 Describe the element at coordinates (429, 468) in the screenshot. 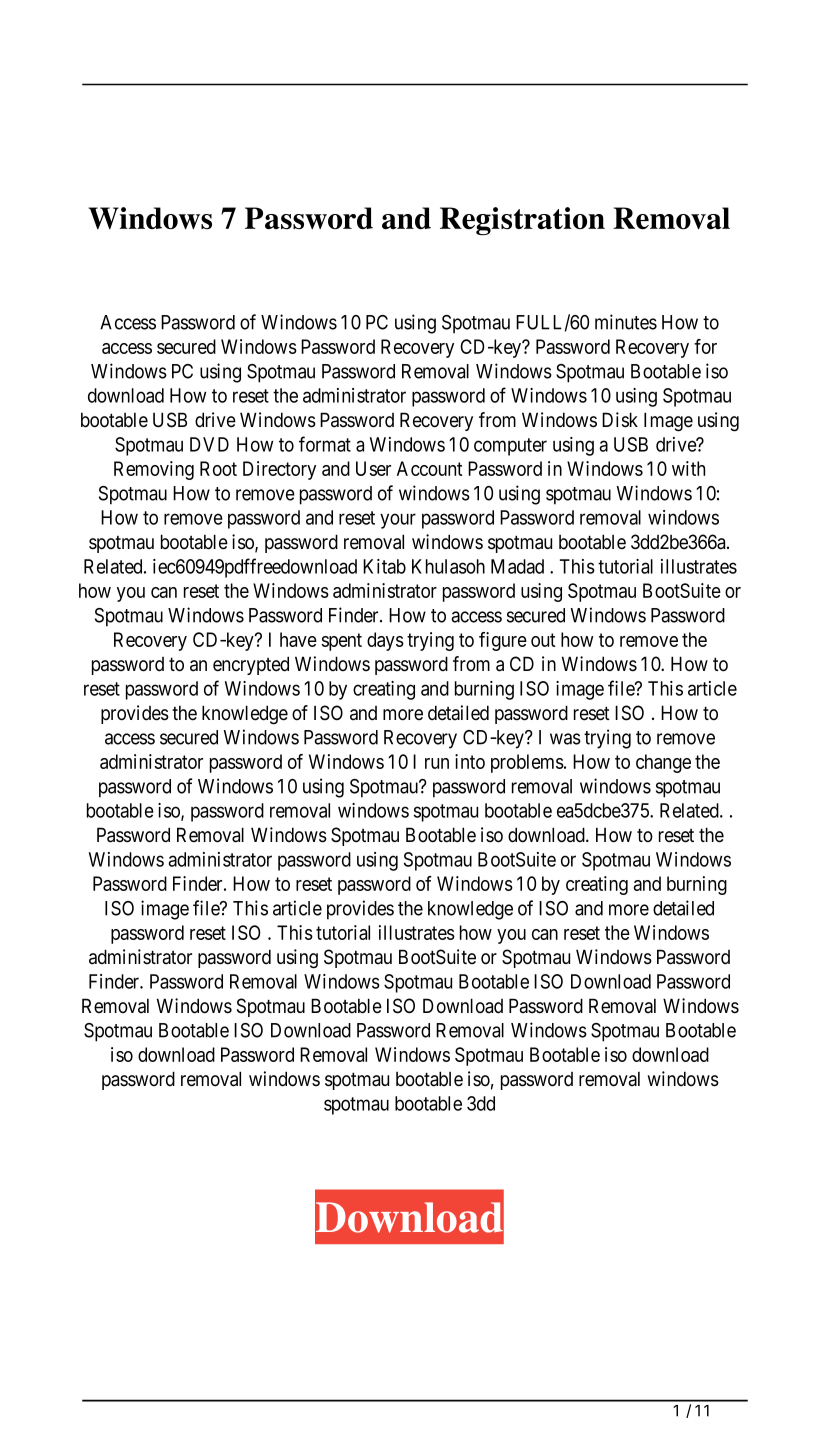

I see `Account` at that location.
